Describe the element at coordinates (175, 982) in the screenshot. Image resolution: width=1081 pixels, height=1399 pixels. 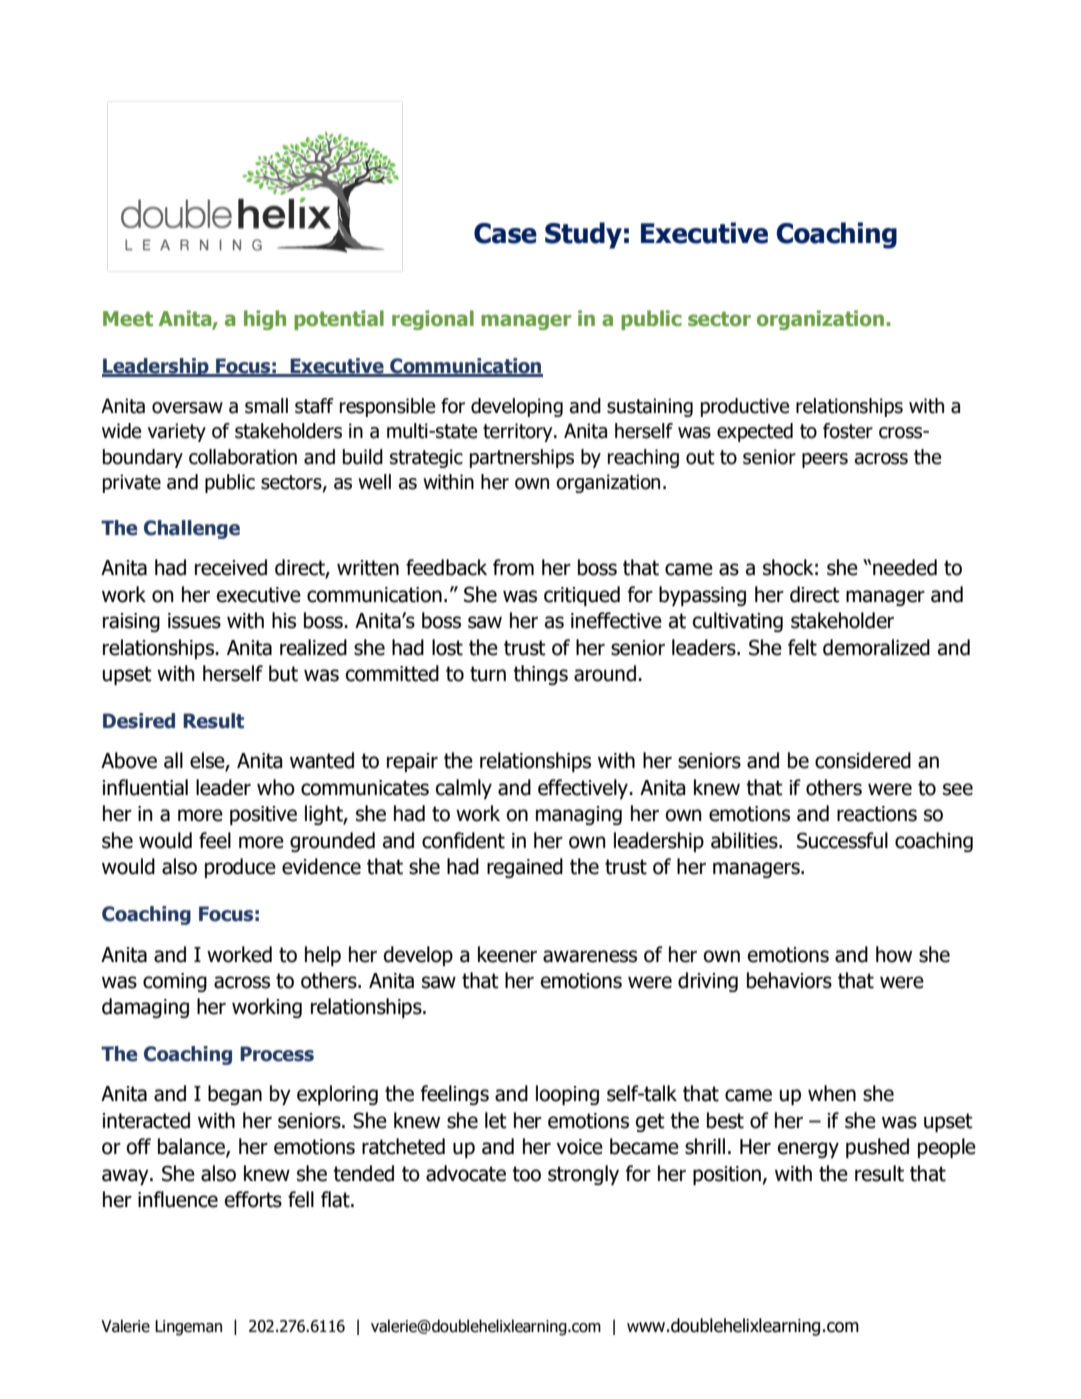
I see `coming` at that location.
